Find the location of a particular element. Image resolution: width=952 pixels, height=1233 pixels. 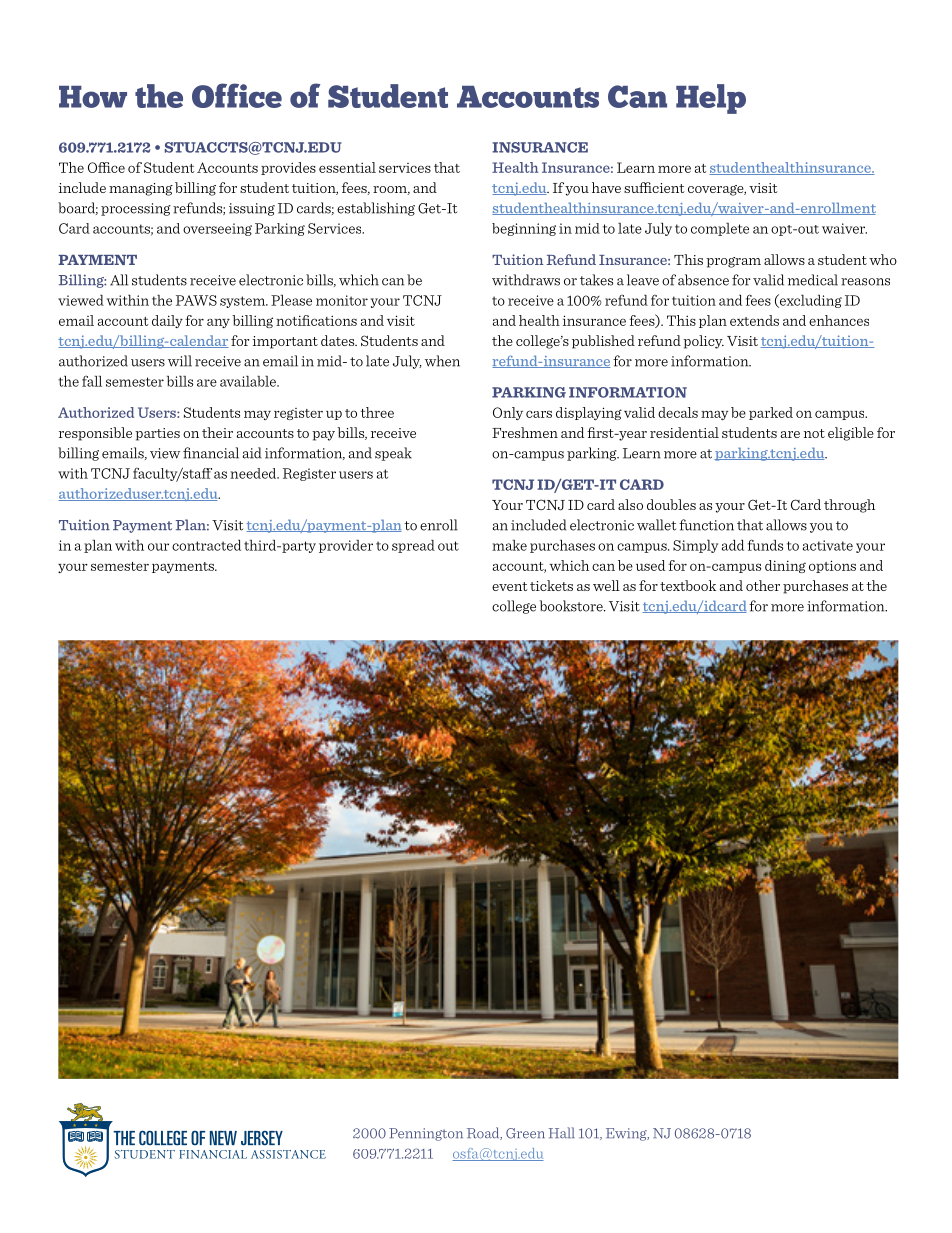

Green is located at coordinates (525, 1133).
